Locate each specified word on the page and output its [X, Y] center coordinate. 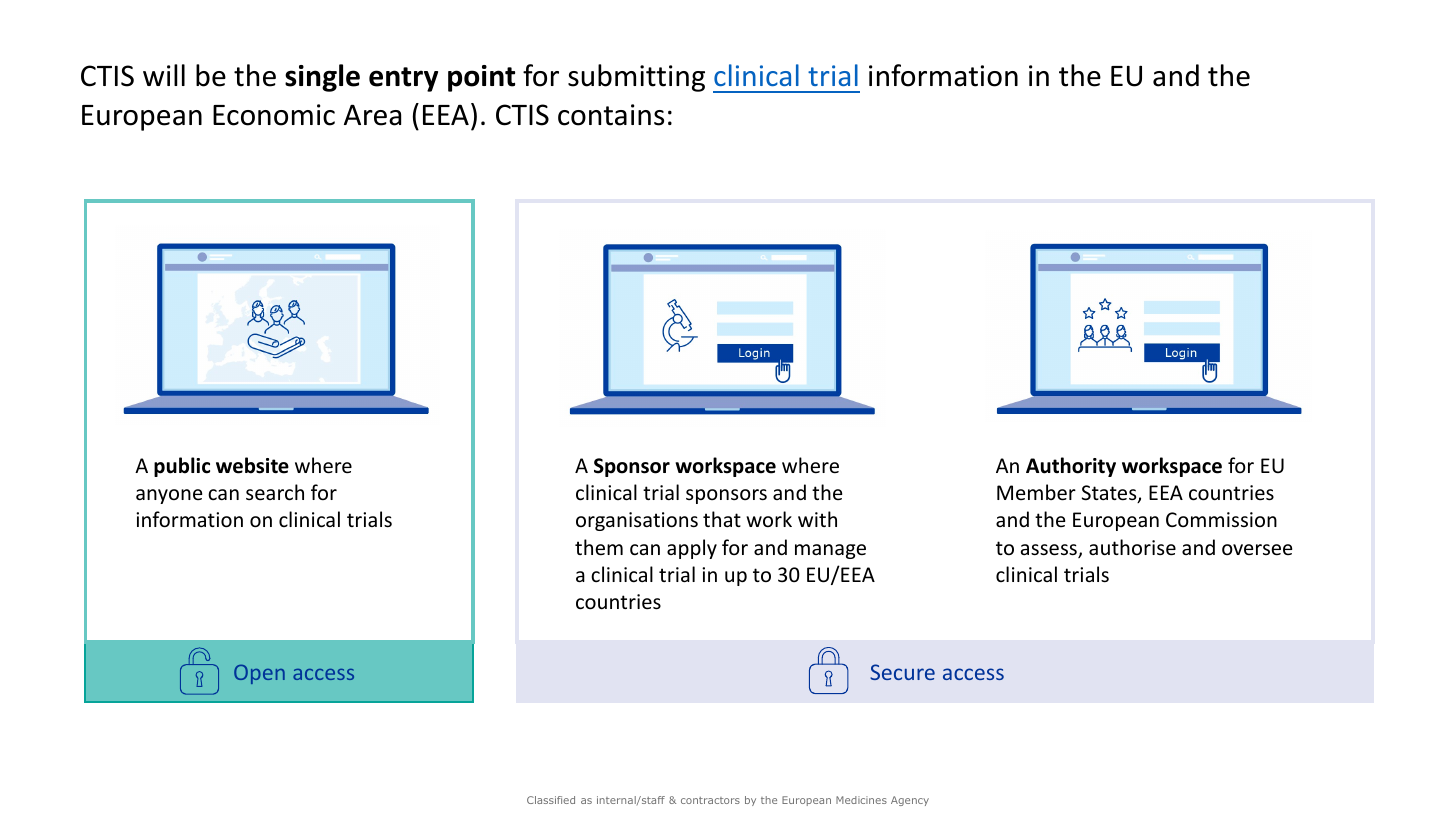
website [252, 465]
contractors [710, 800]
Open [259, 674]
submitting [636, 78]
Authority [1071, 467]
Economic [274, 115]
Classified [551, 800]
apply [692, 549]
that [722, 519]
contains [611, 115]
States [1110, 494]
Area [372, 115]
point [481, 78]
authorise [1132, 547]
